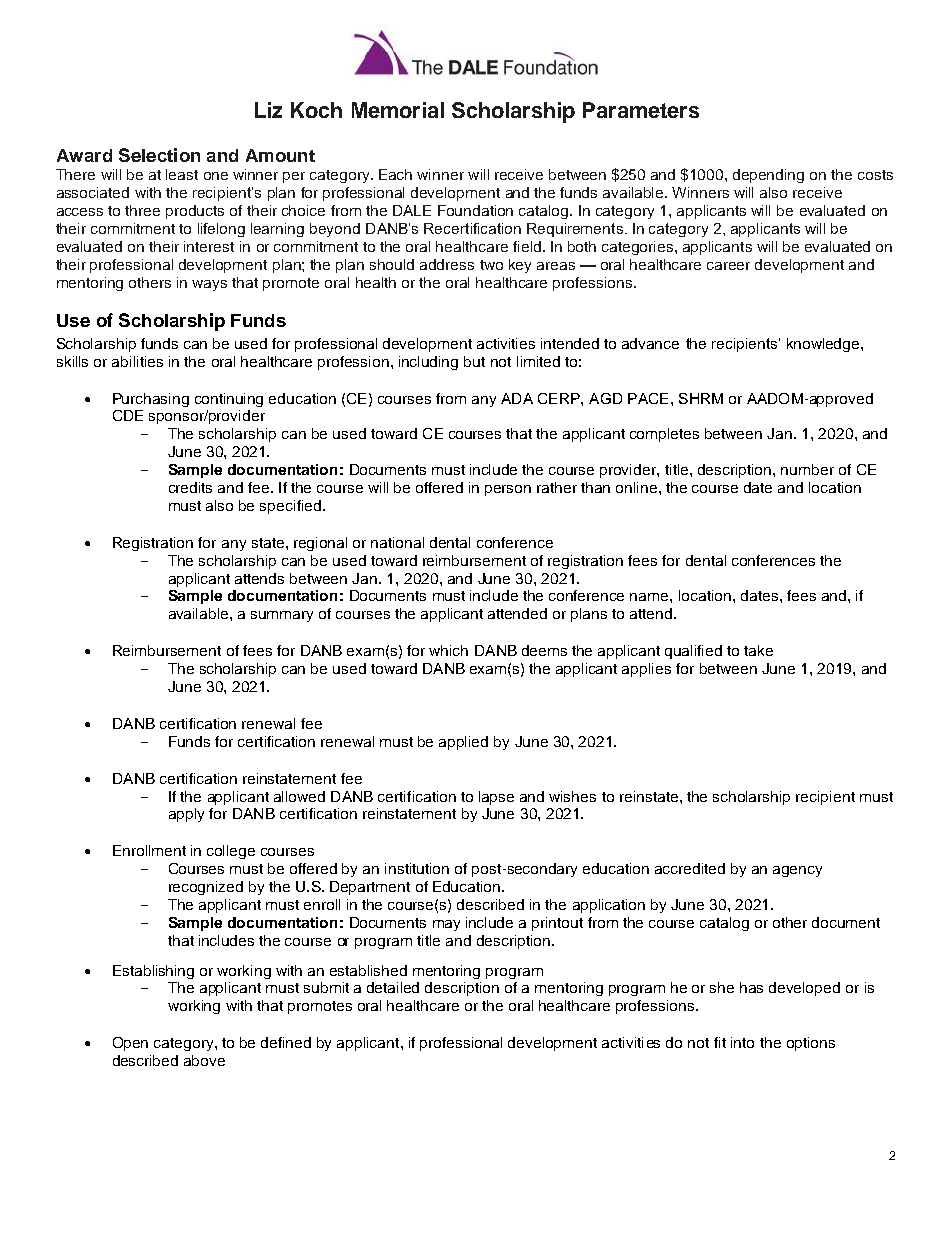  Describe the element at coordinates (393, 987) in the screenshot. I see `detailed` at that location.
